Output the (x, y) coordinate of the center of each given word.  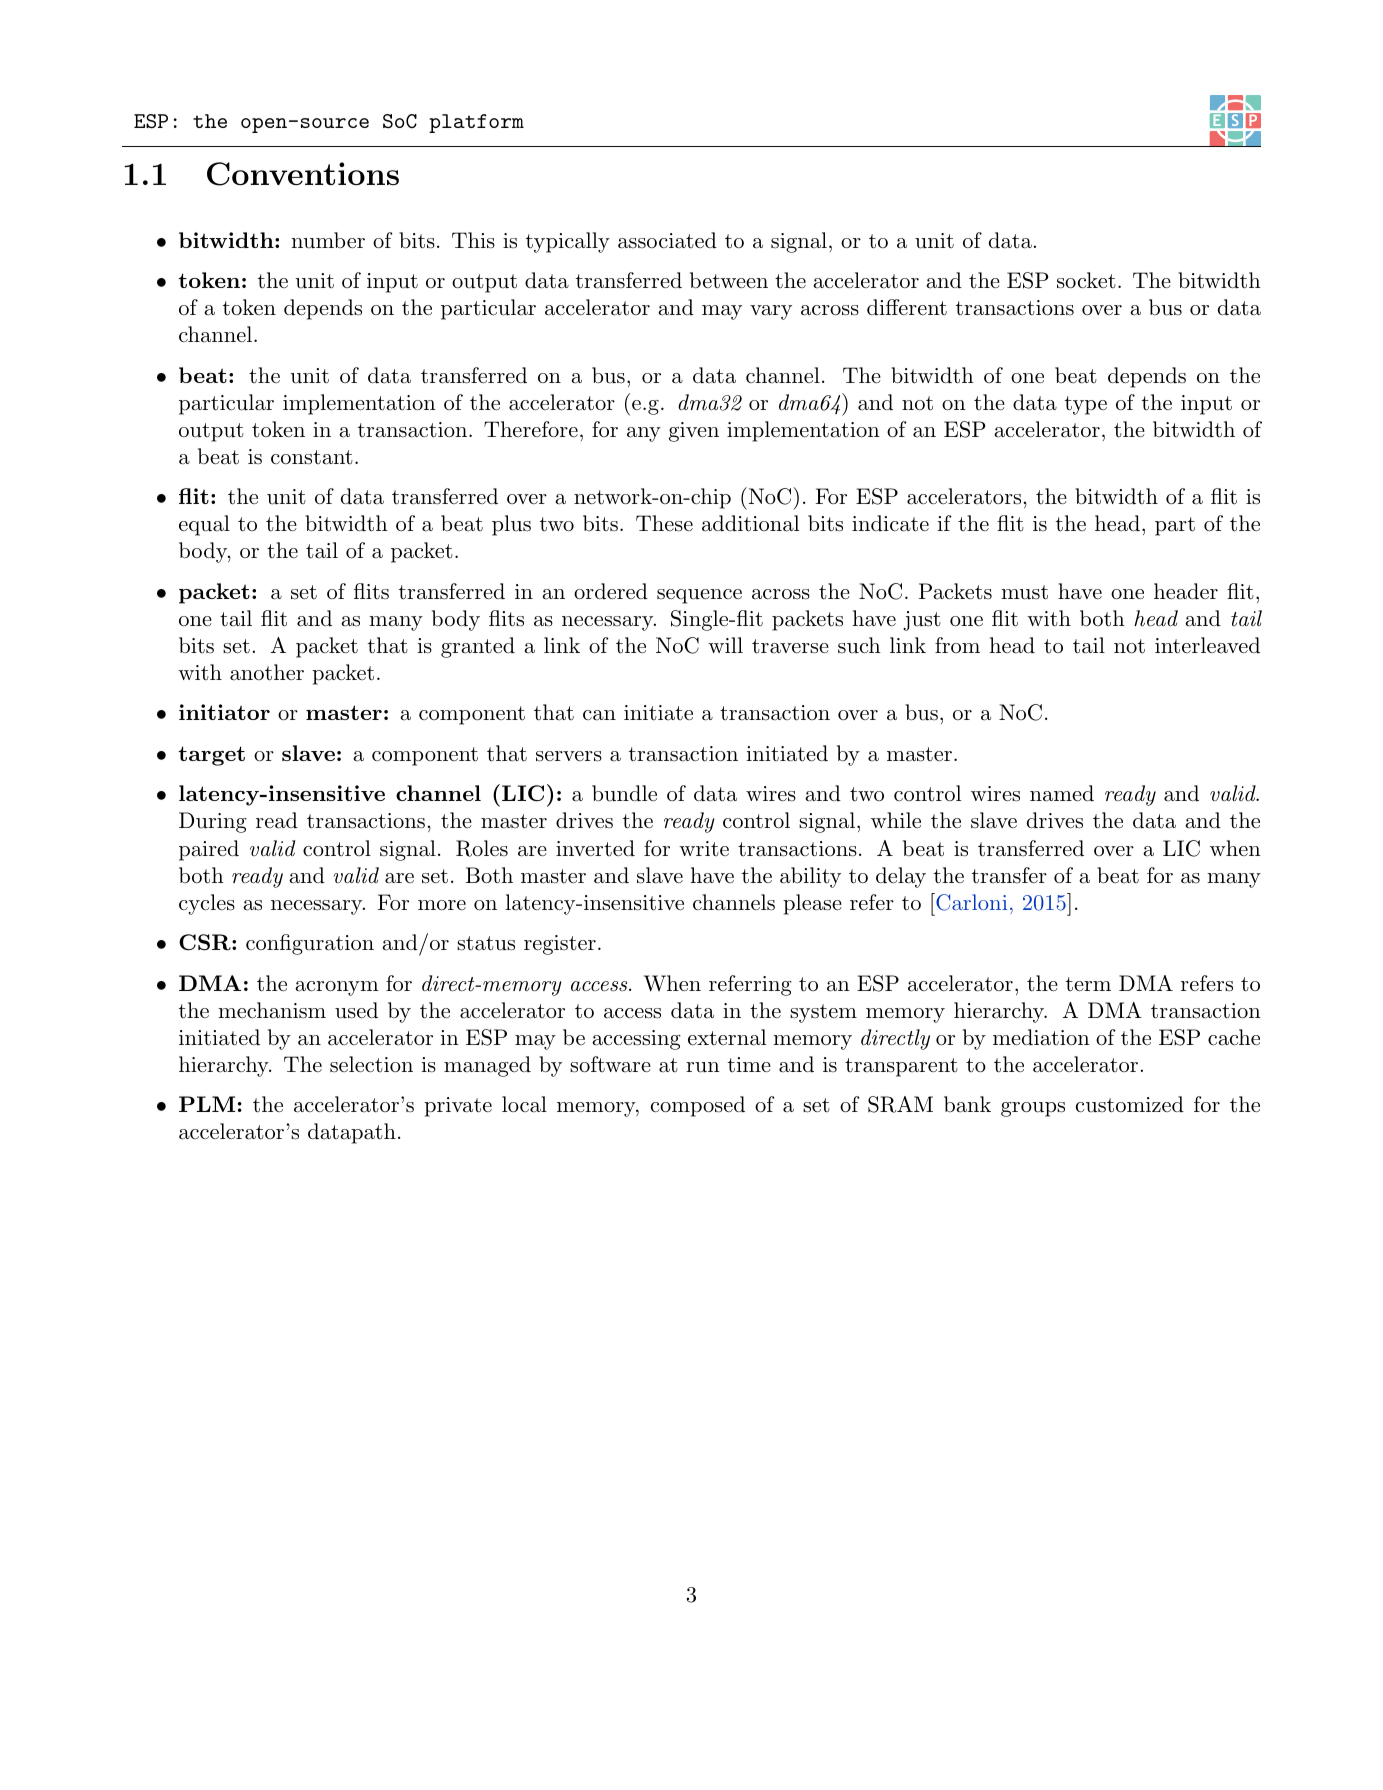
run (703, 1067)
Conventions (303, 174)
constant (312, 457)
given (694, 432)
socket (1086, 280)
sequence (699, 596)
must (1024, 592)
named (1062, 793)
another (267, 672)
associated (667, 240)
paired (209, 850)
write (704, 849)
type (1086, 405)
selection (371, 1064)
